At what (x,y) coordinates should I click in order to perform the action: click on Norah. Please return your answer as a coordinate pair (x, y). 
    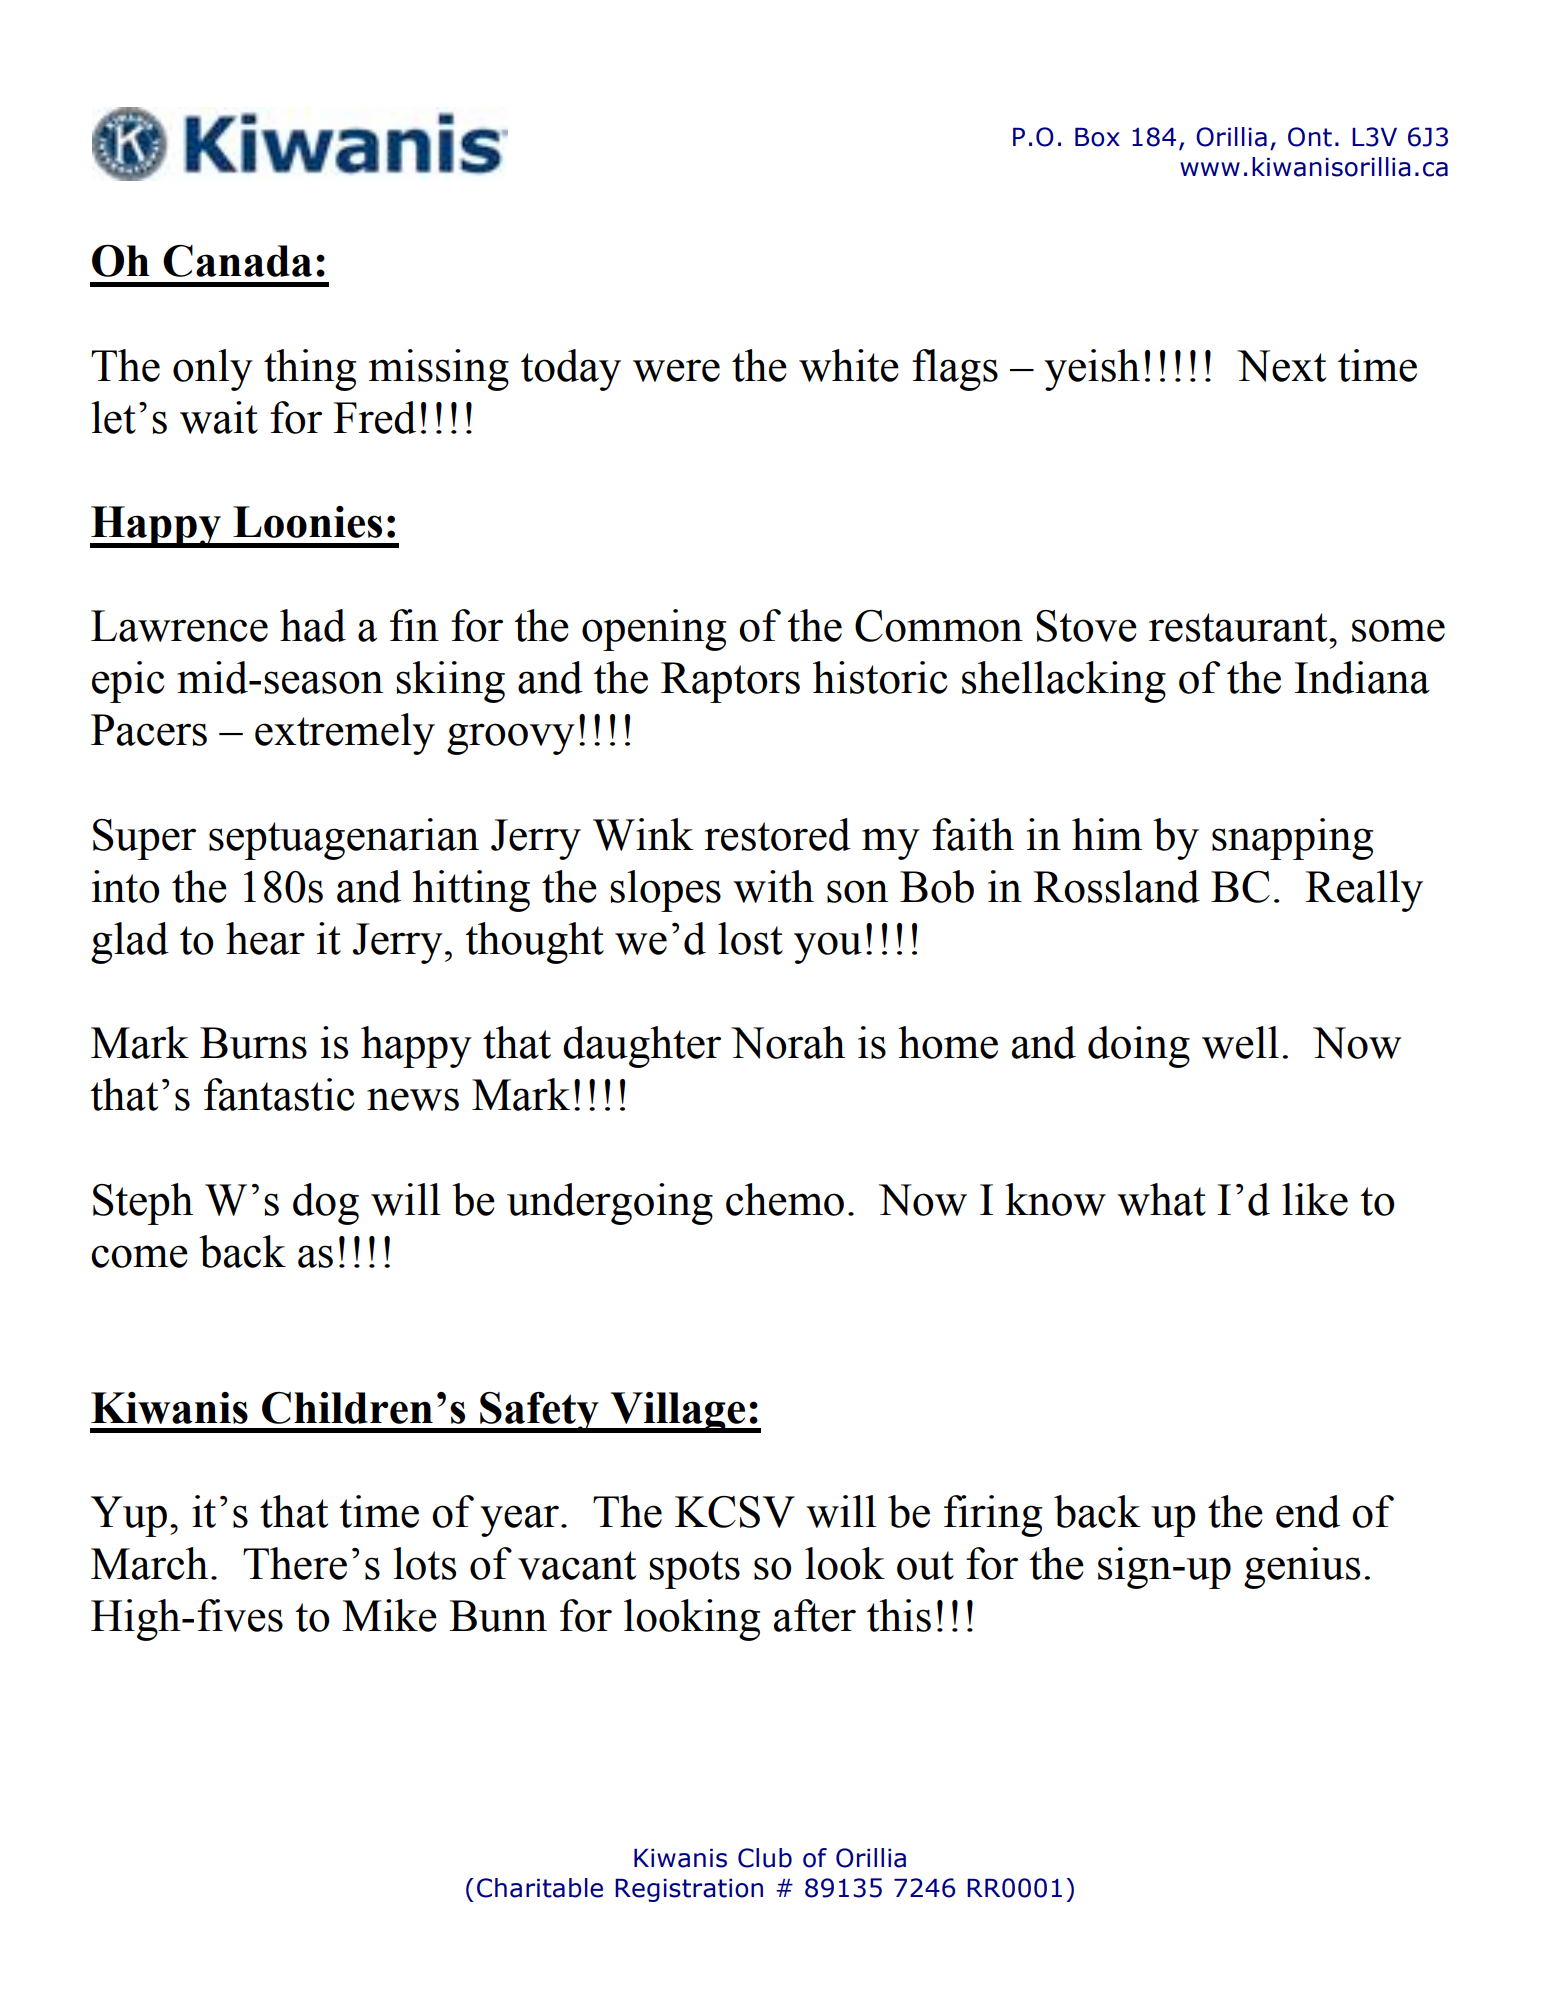
    Looking at the image, I should click on (788, 1042).
